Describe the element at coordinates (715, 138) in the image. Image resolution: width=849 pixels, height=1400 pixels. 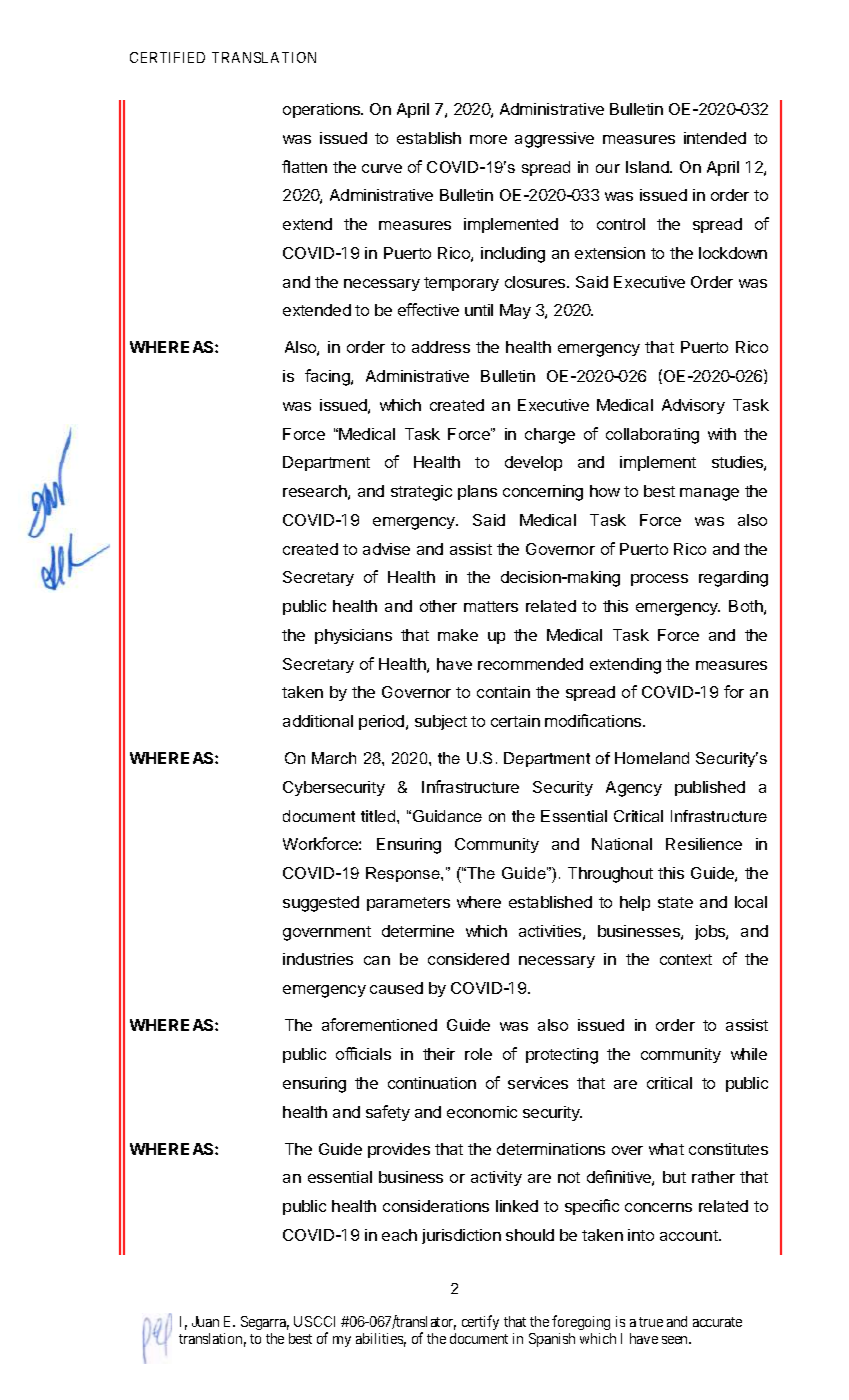
I see `intended` at that location.
